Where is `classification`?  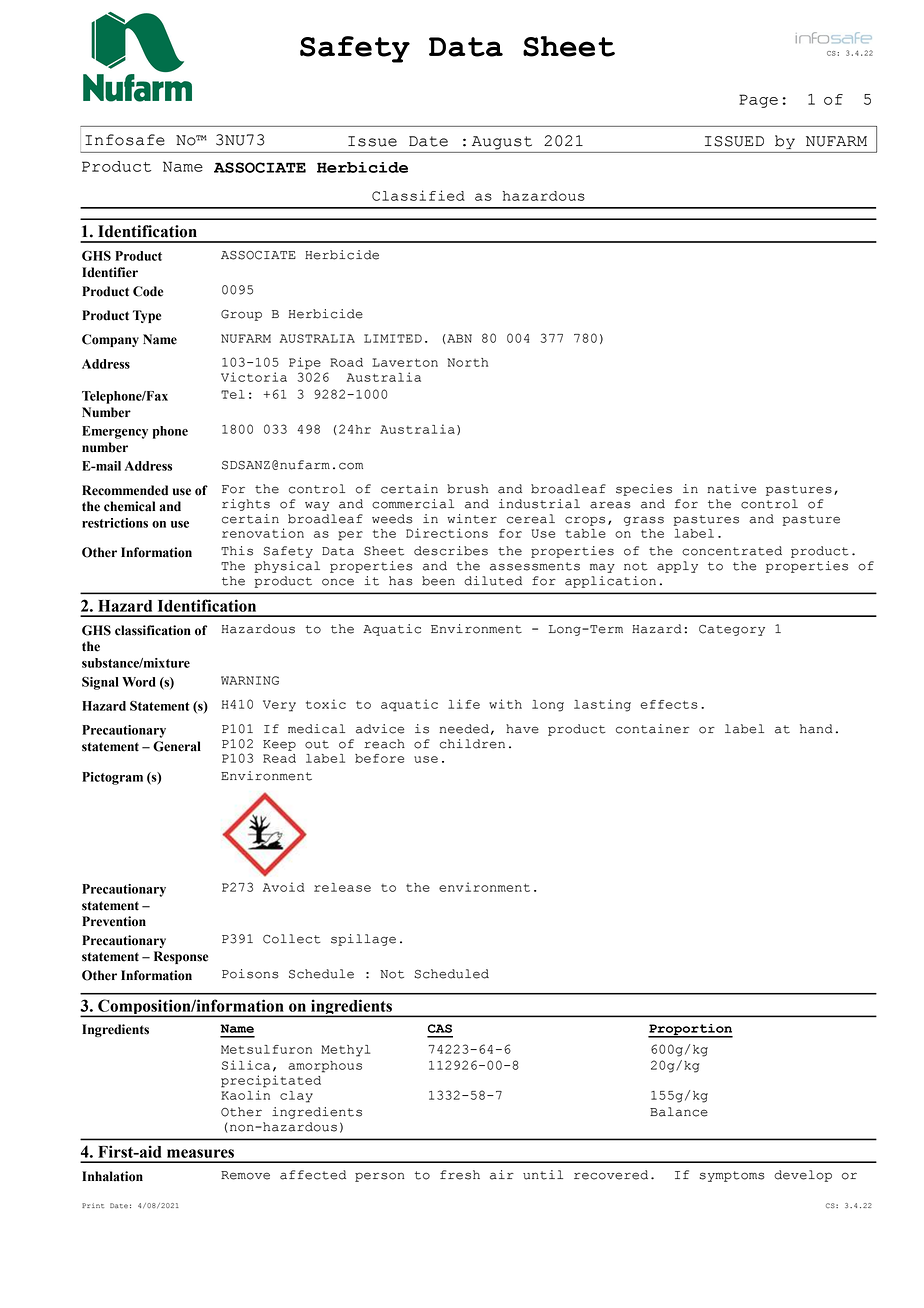 classification is located at coordinates (153, 630).
